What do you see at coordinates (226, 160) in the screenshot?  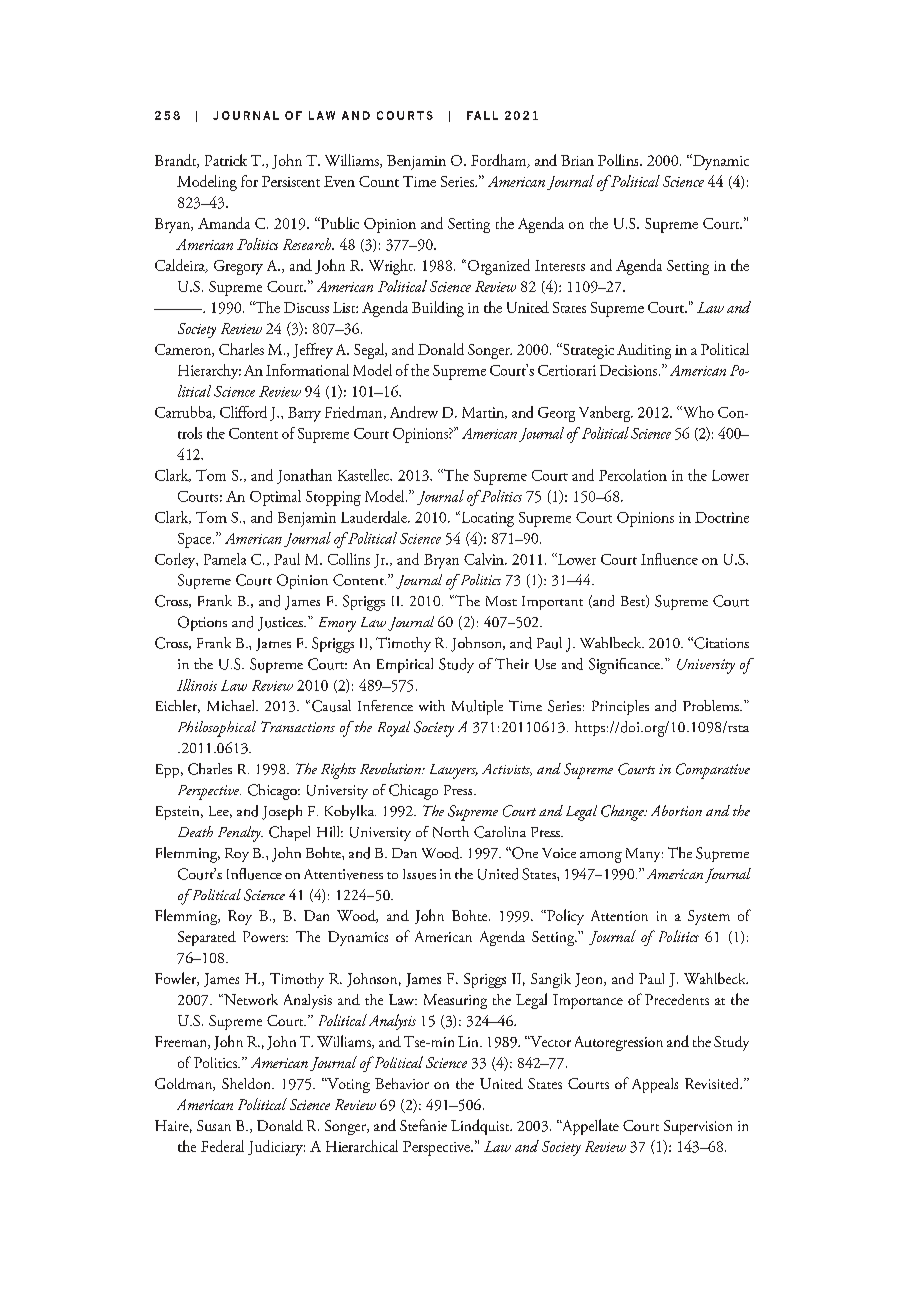 I see `Patrick` at bounding box center [226, 160].
